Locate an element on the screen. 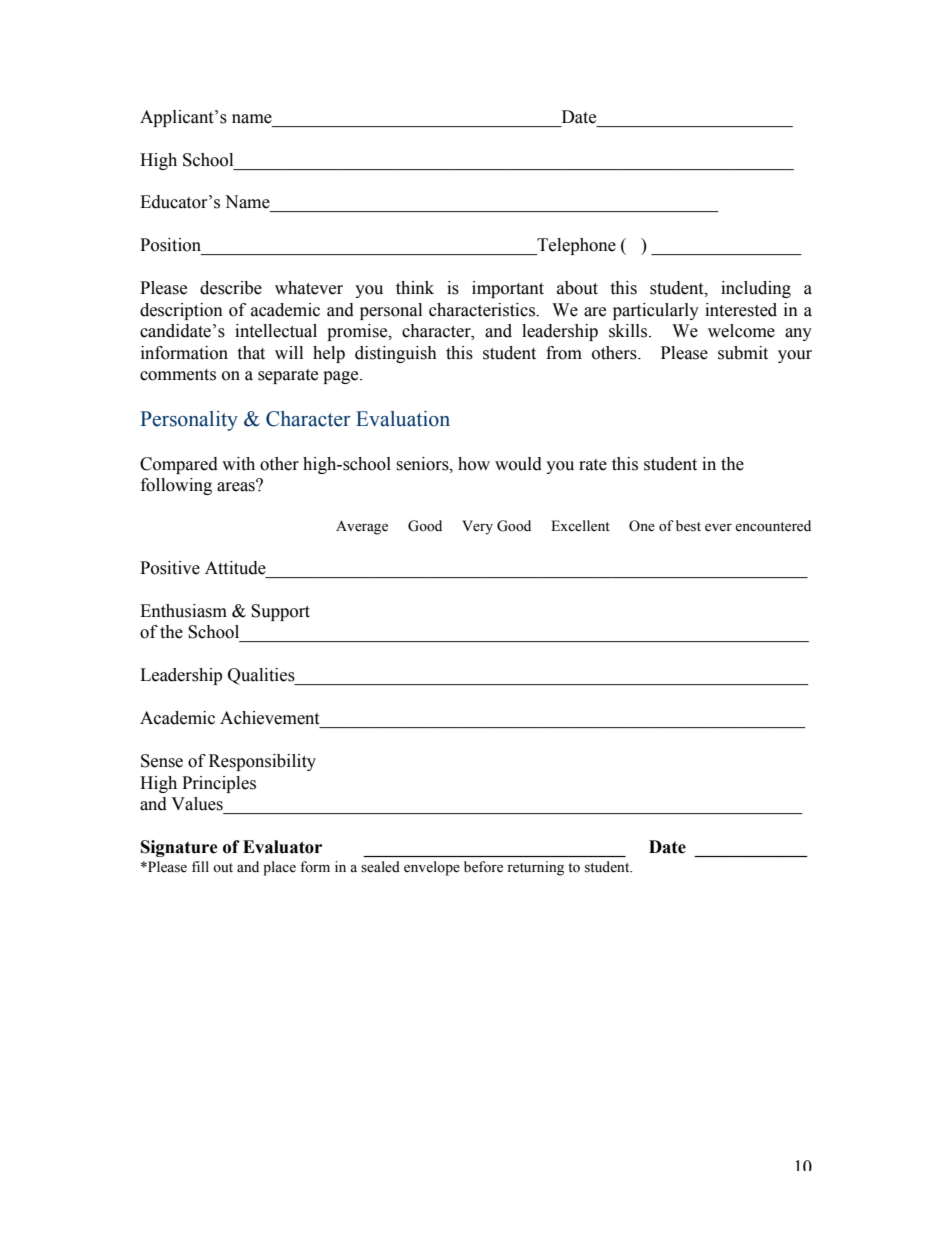  important is located at coordinates (508, 289).
